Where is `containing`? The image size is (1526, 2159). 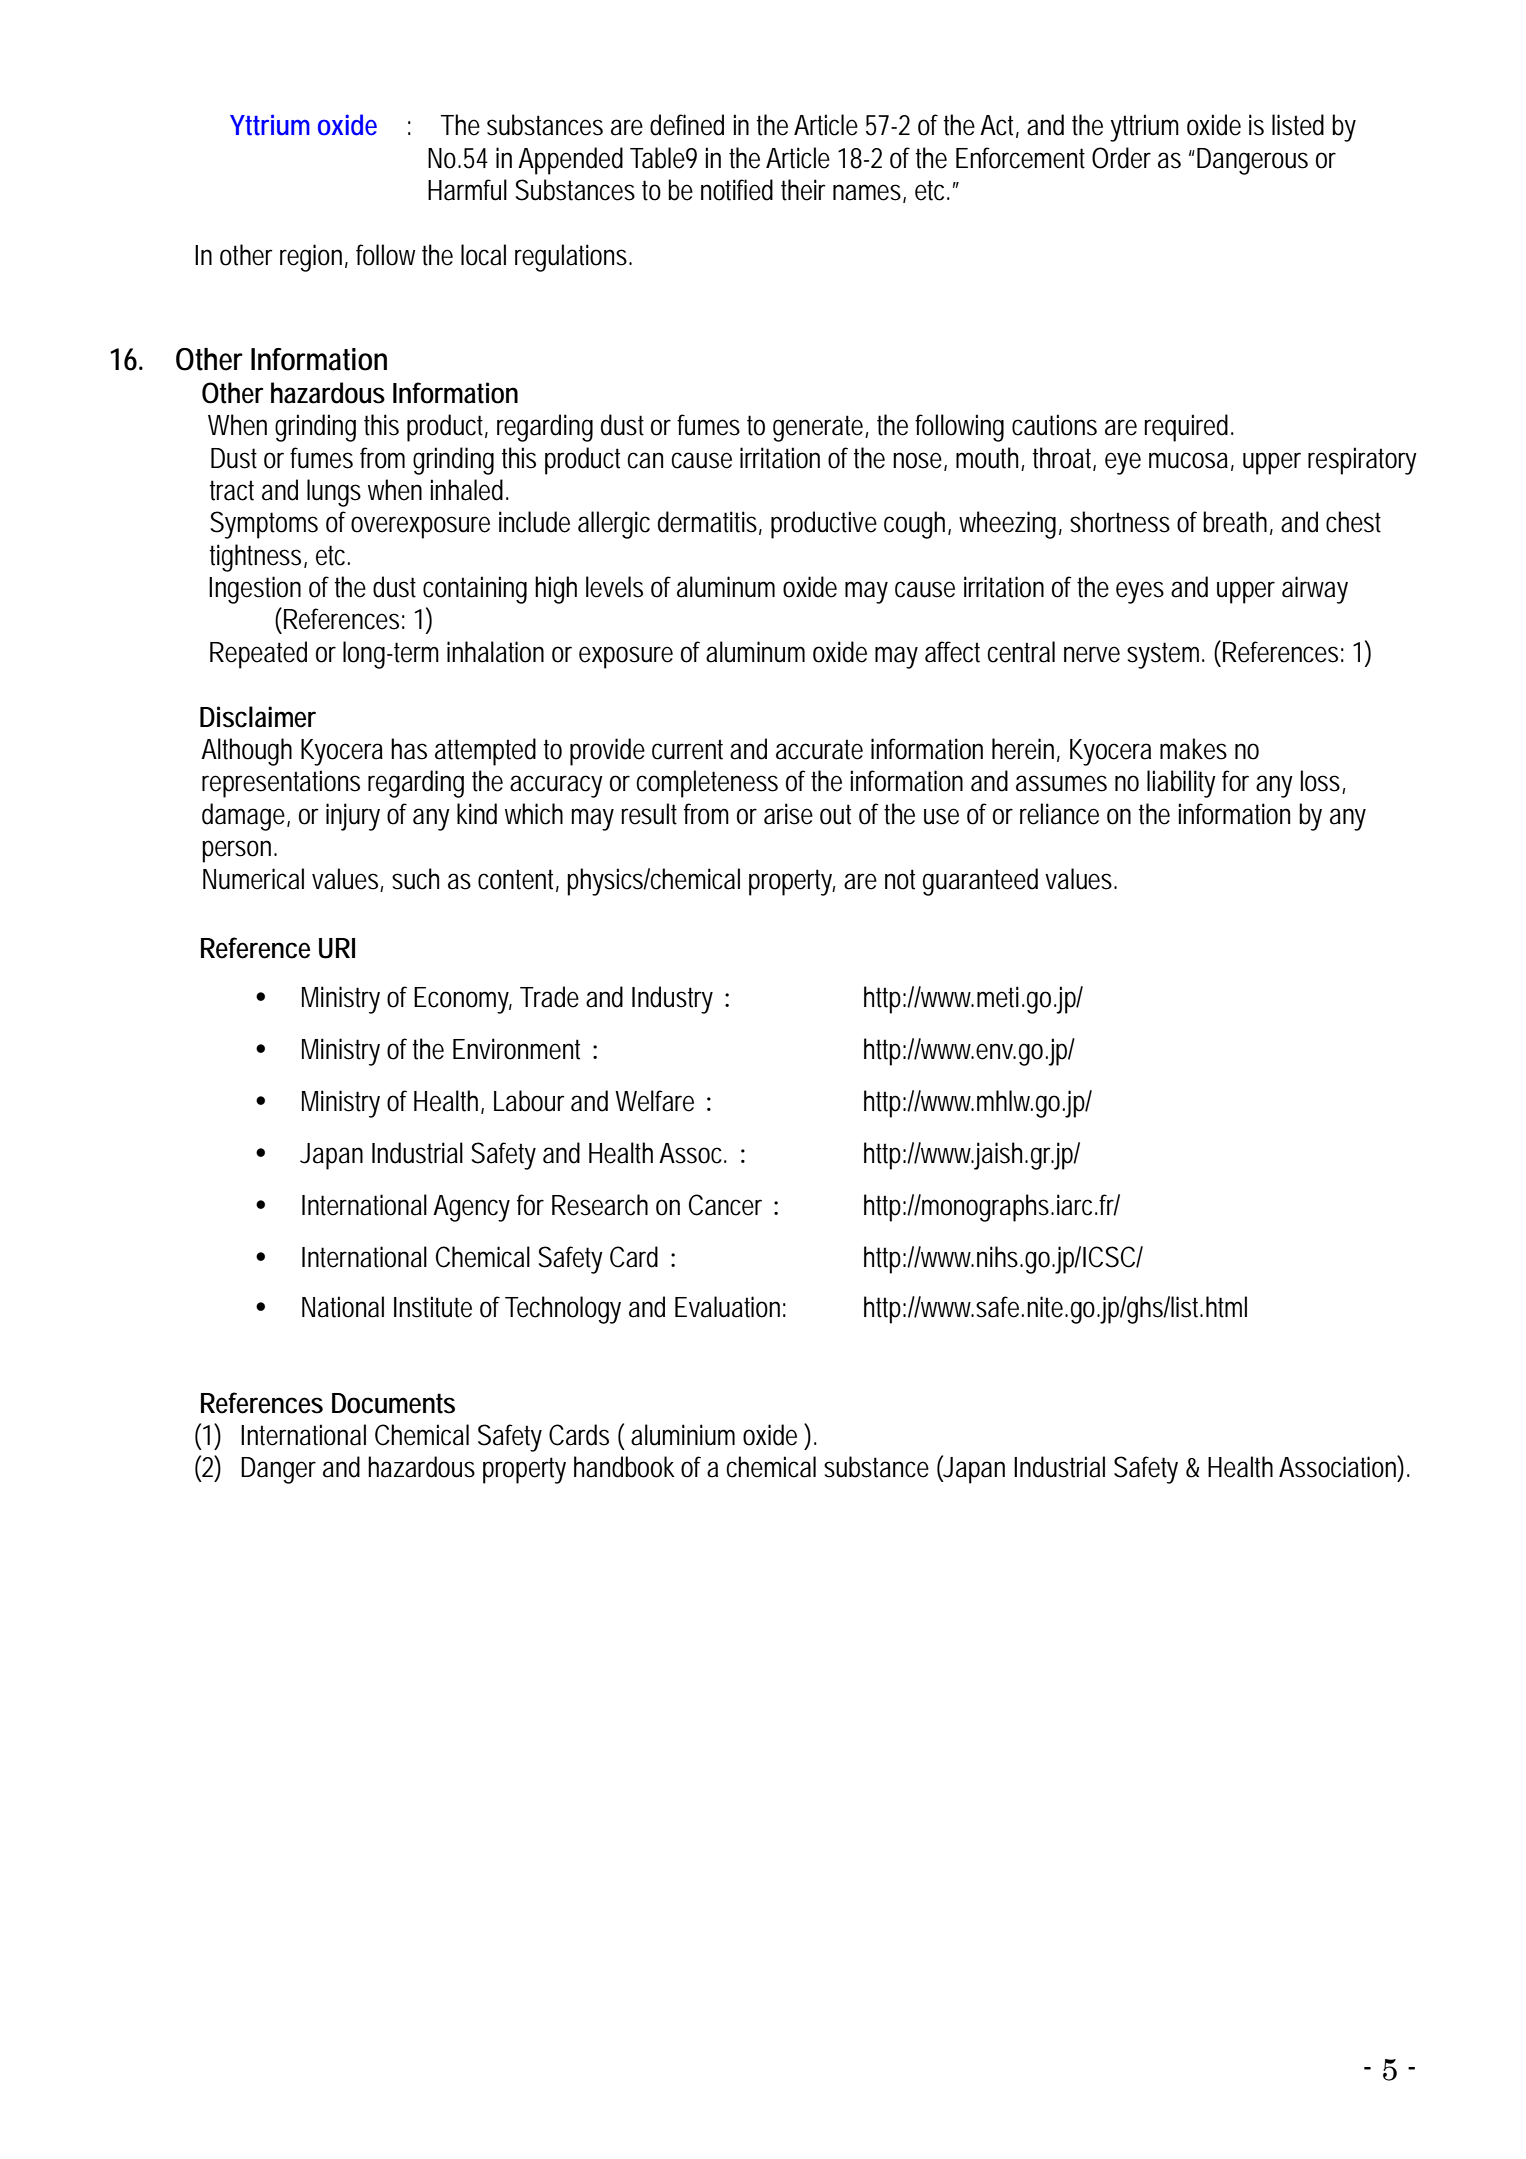
containing is located at coordinates (475, 590).
